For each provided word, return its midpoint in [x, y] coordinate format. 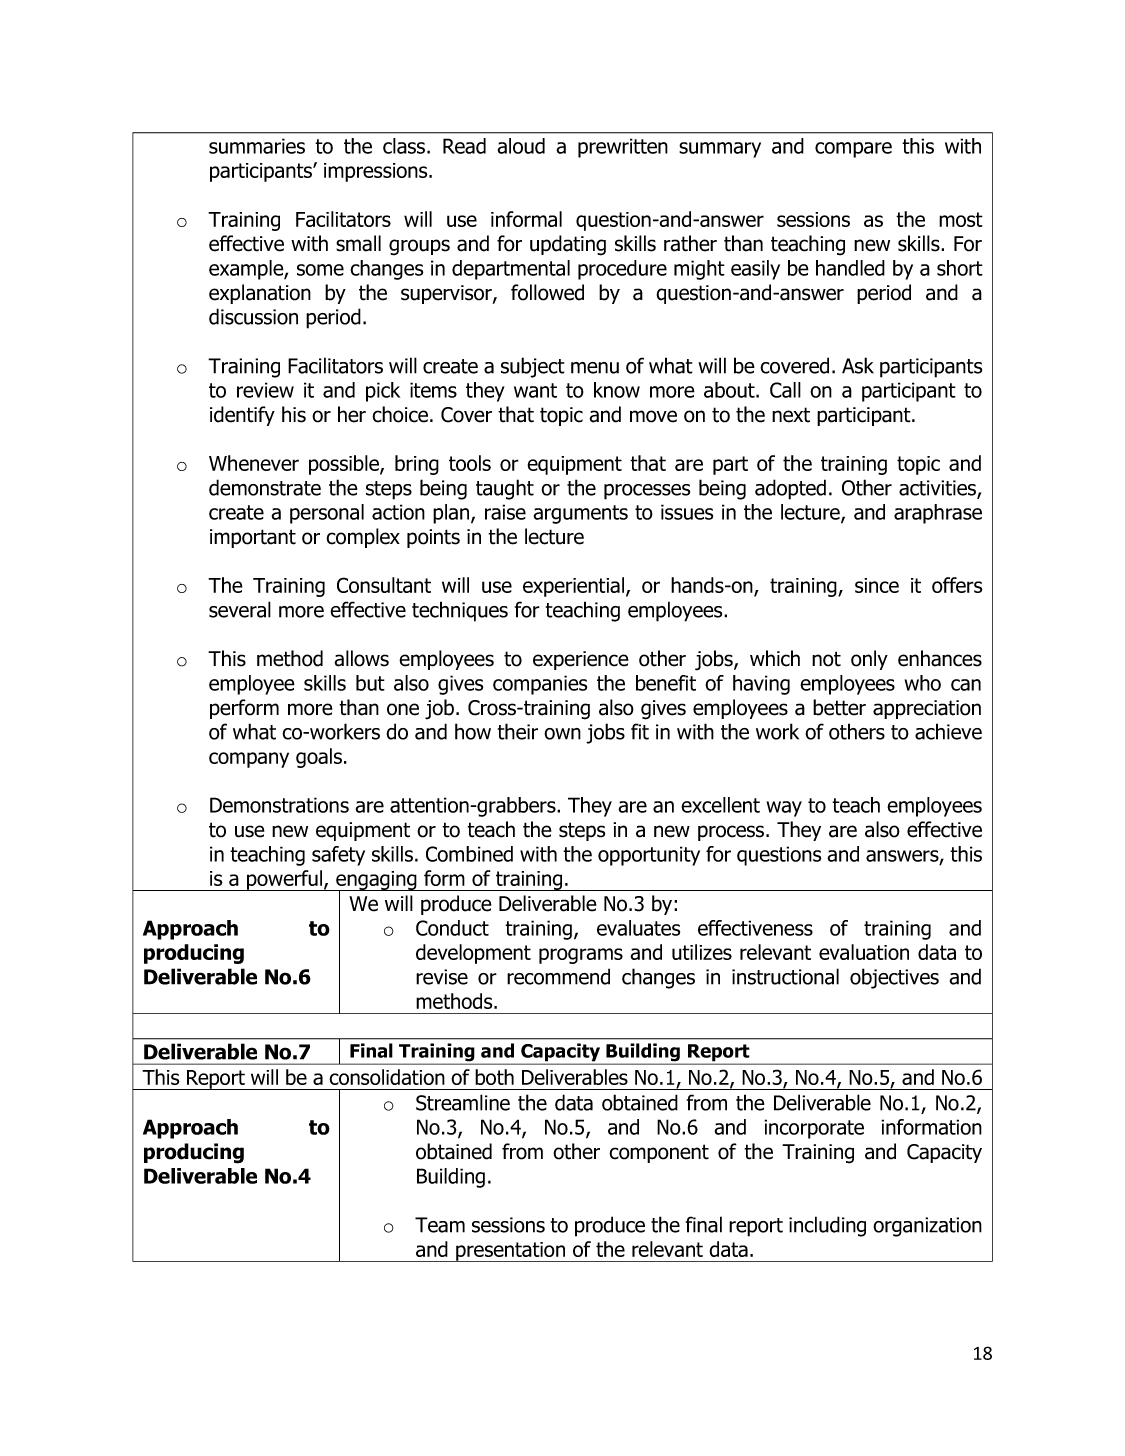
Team [440, 1225]
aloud [521, 146]
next [791, 415]
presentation [511, 1252]
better [839, 707]
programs [581, 956]
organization [927, 1227]
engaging [376, 882]
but [370, 683]
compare [853, 150]
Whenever [254, 463]
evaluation [864, 952]
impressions [377, 172]
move [653, 416]
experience [581, 660]
